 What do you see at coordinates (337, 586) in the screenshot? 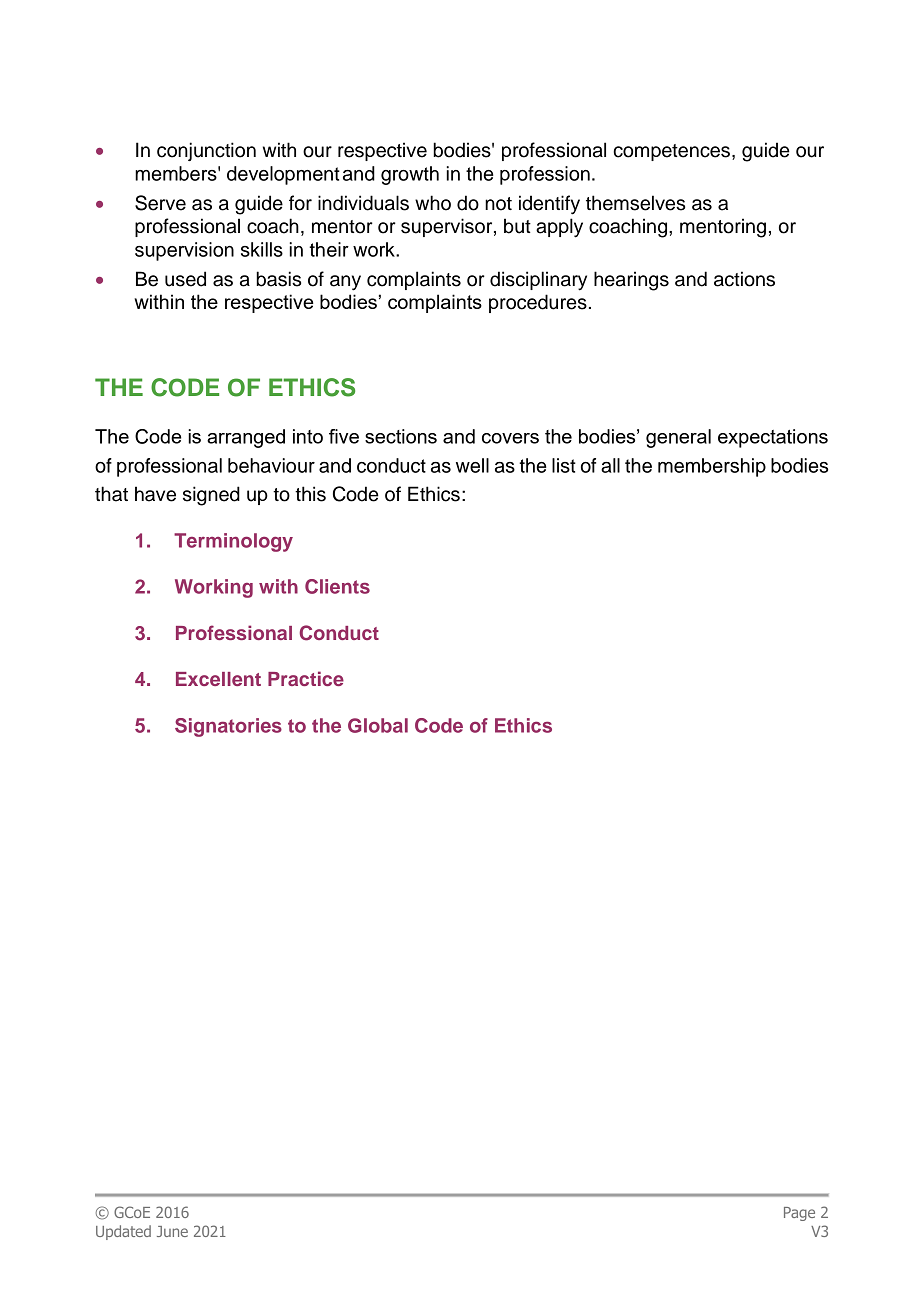
I see `Clients` at bounding box center [337, 586].
